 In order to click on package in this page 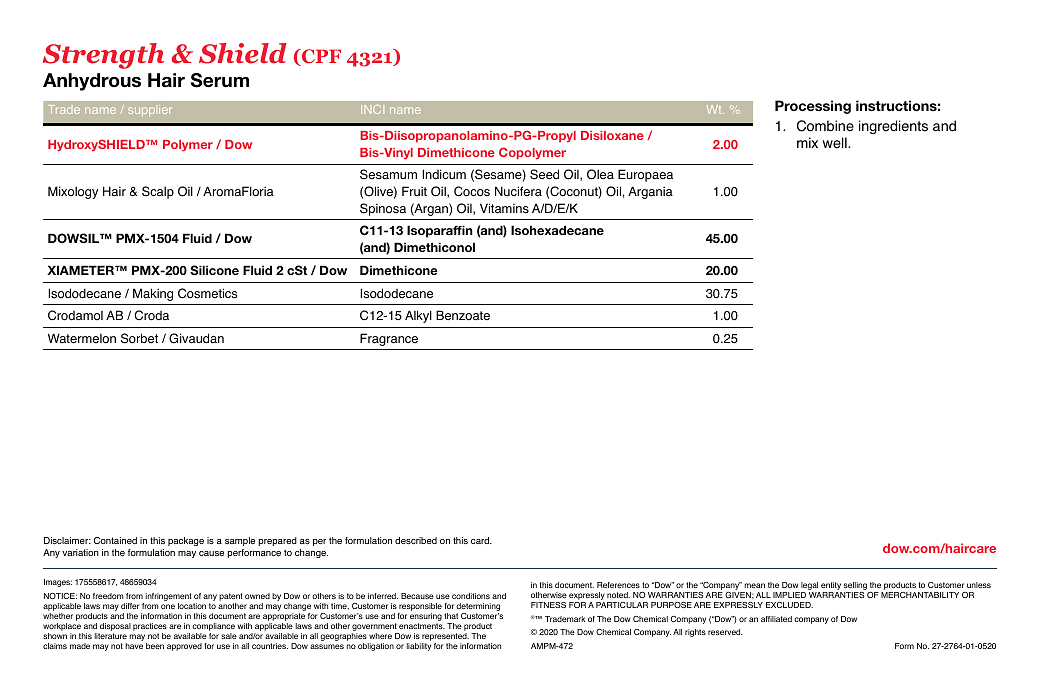, I will do `click(186, 541)`.
